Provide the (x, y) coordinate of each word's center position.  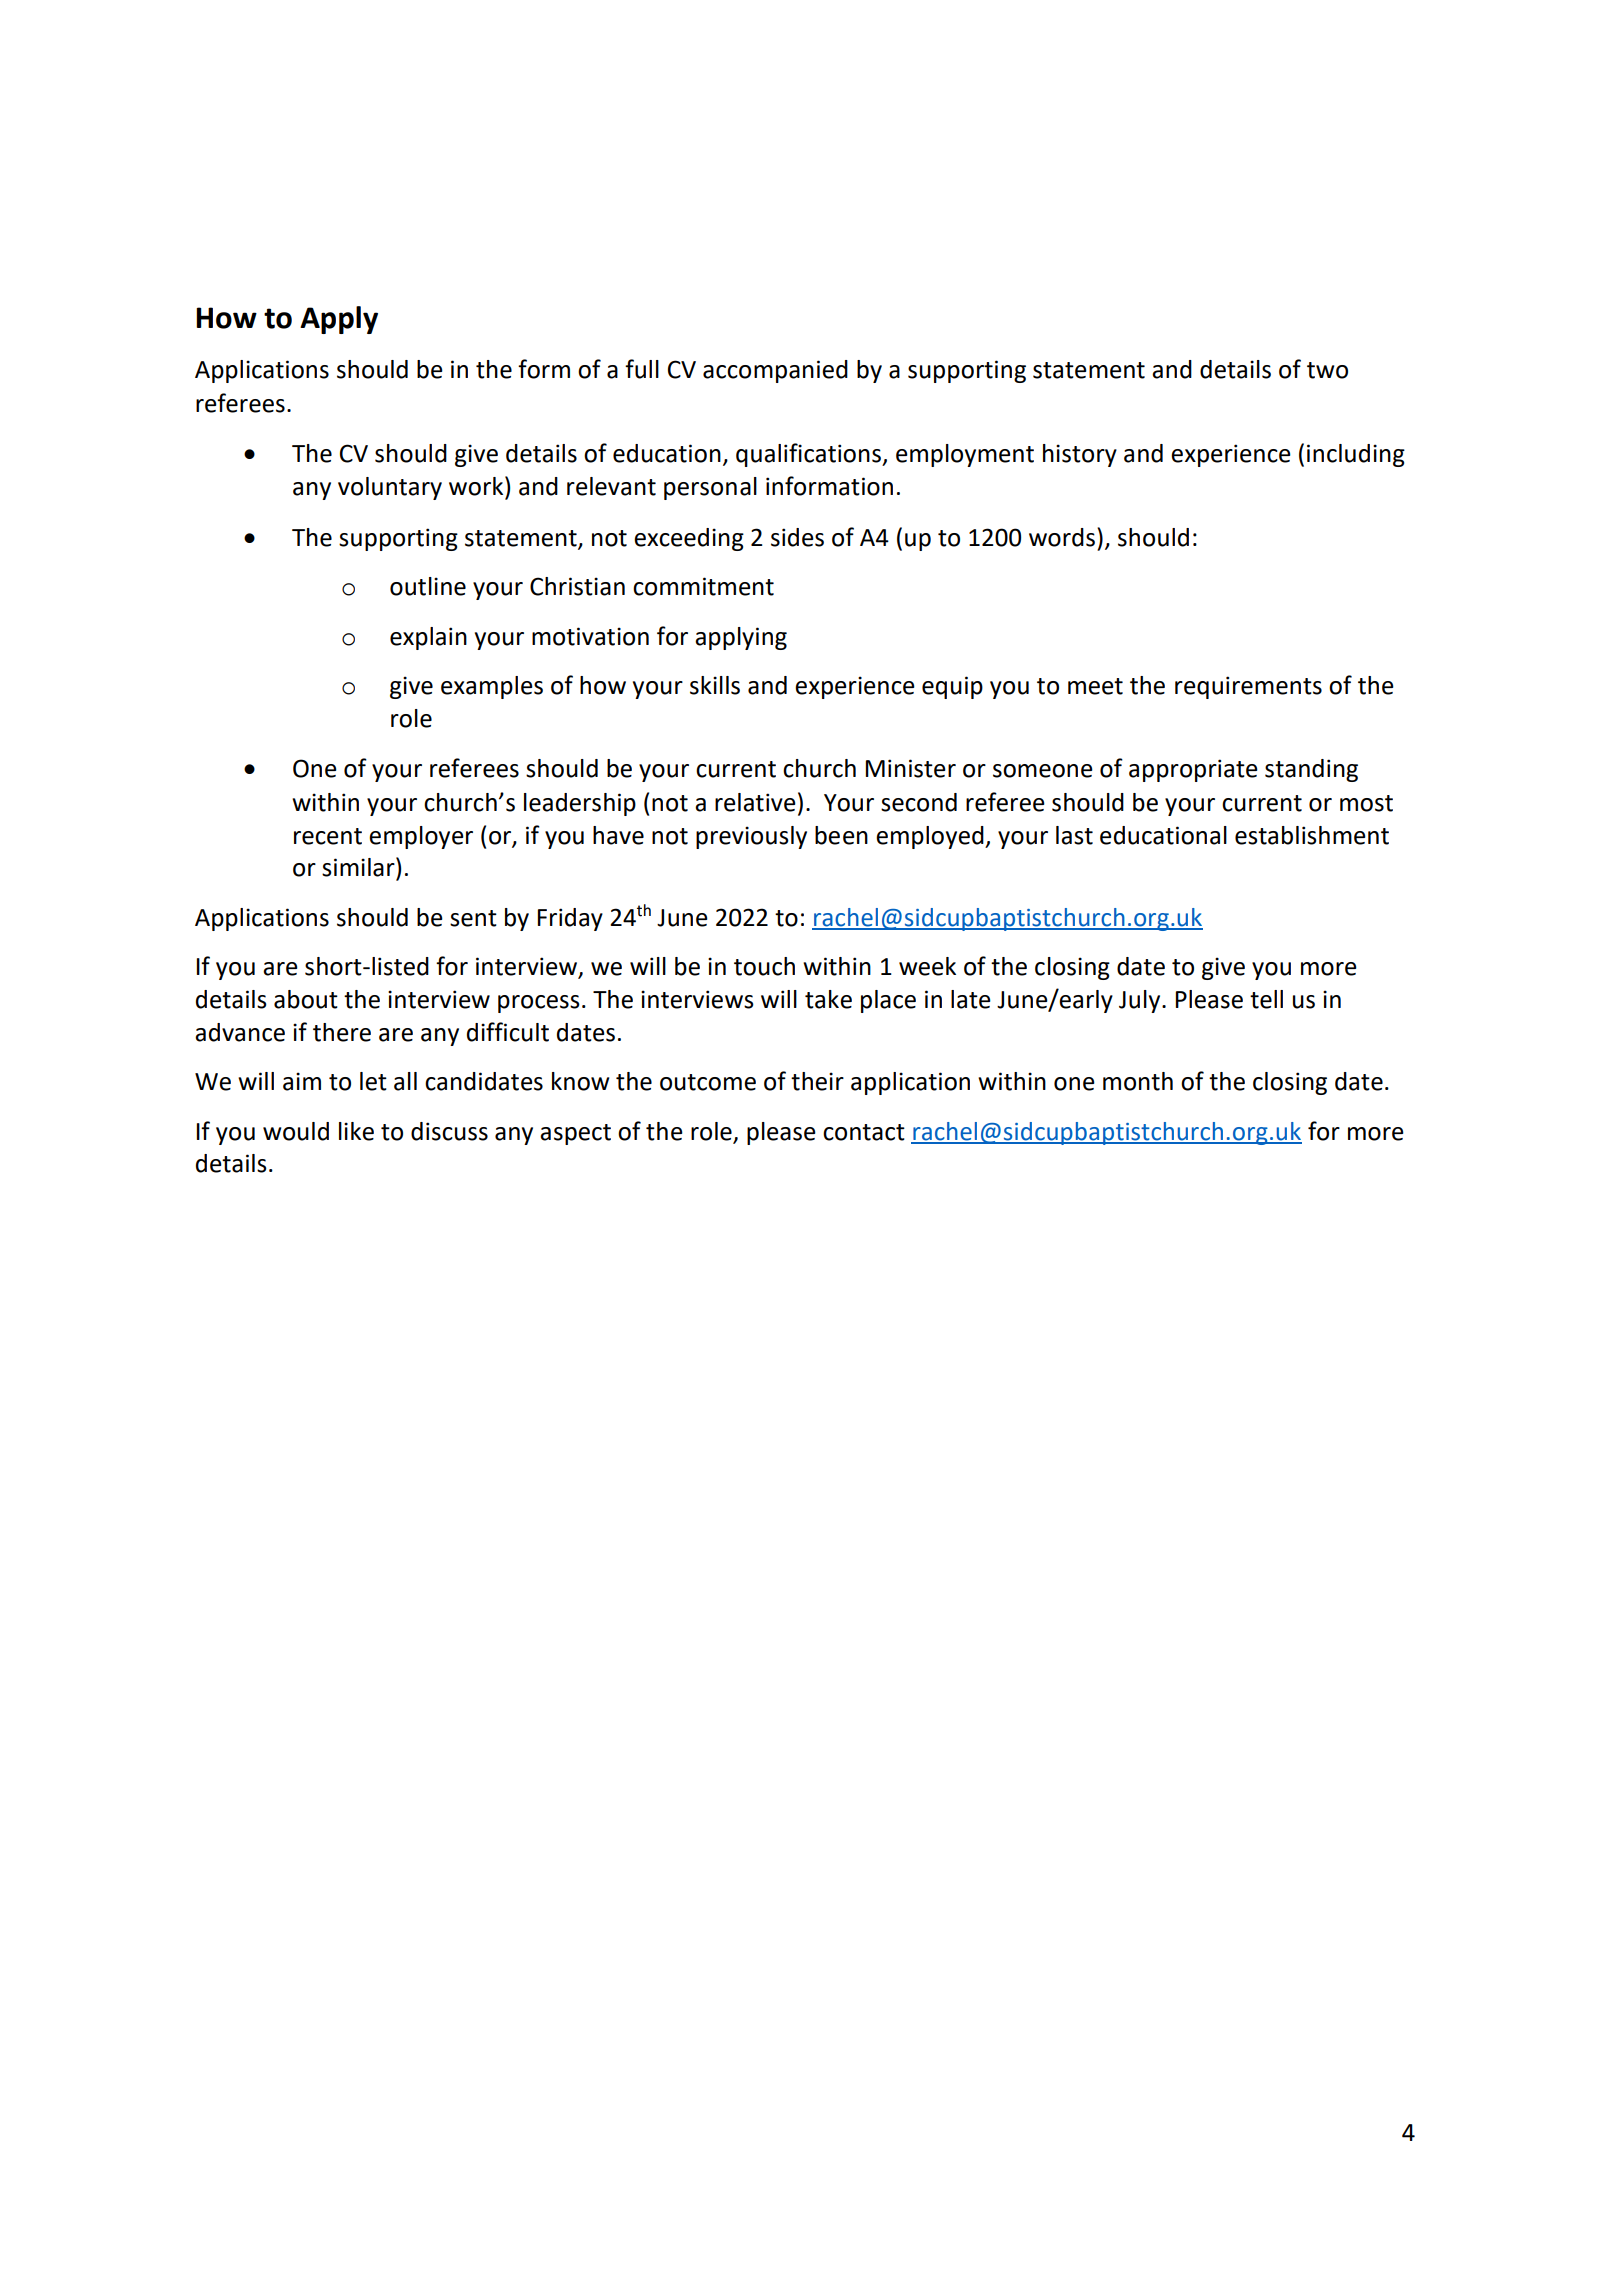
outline (428, 586)
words (1062, 537)
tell (1266, 999)
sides (797, 537)
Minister (911, 768)
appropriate (1193, 770)
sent (473, 918)
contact (864, 1132)
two (1327, 370)
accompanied (775, 371)
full (642, 369)
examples (492, 687)
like (356, 1131)
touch (764, 966)
